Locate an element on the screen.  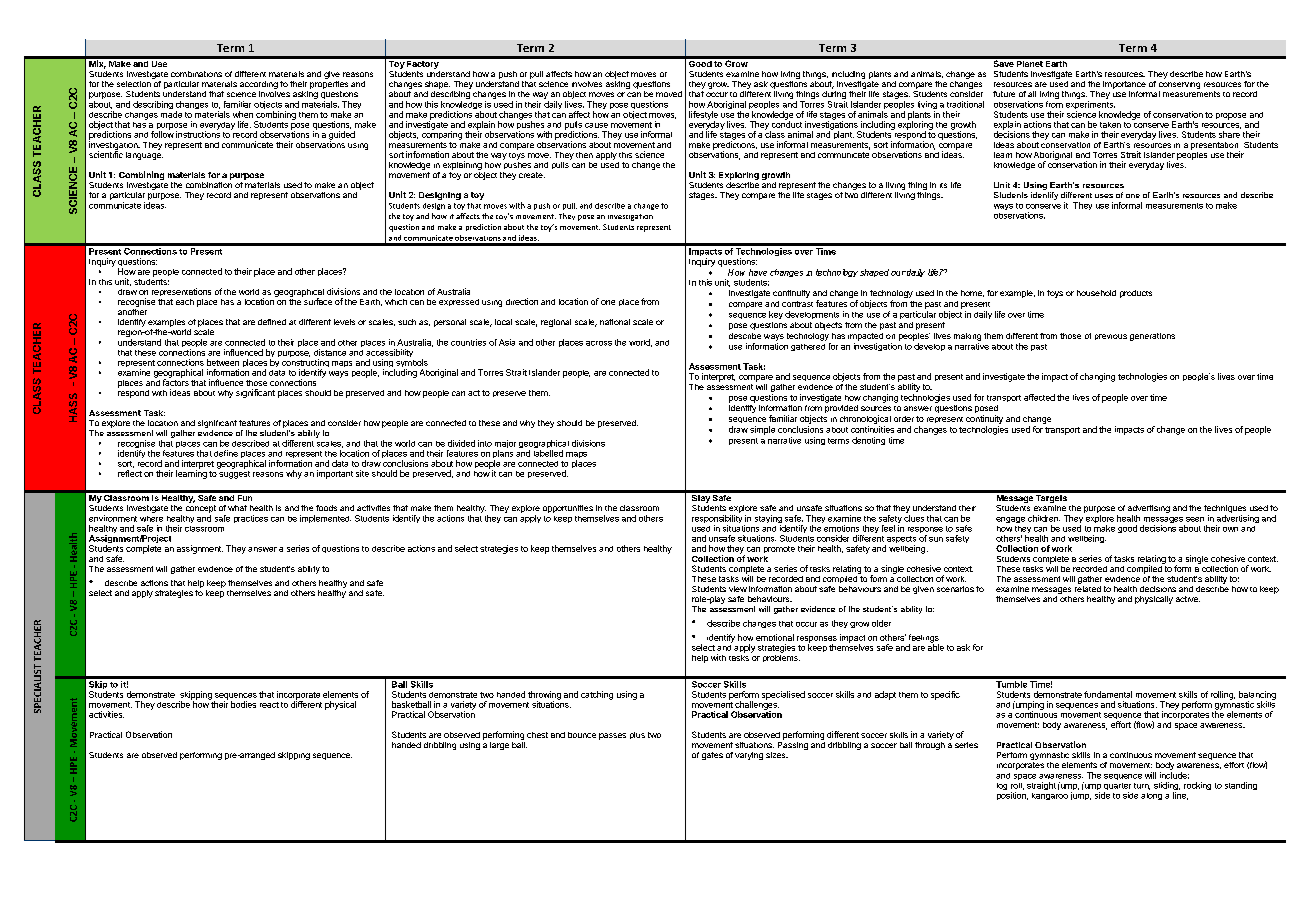
cause is located at coordinates (596, 125).
